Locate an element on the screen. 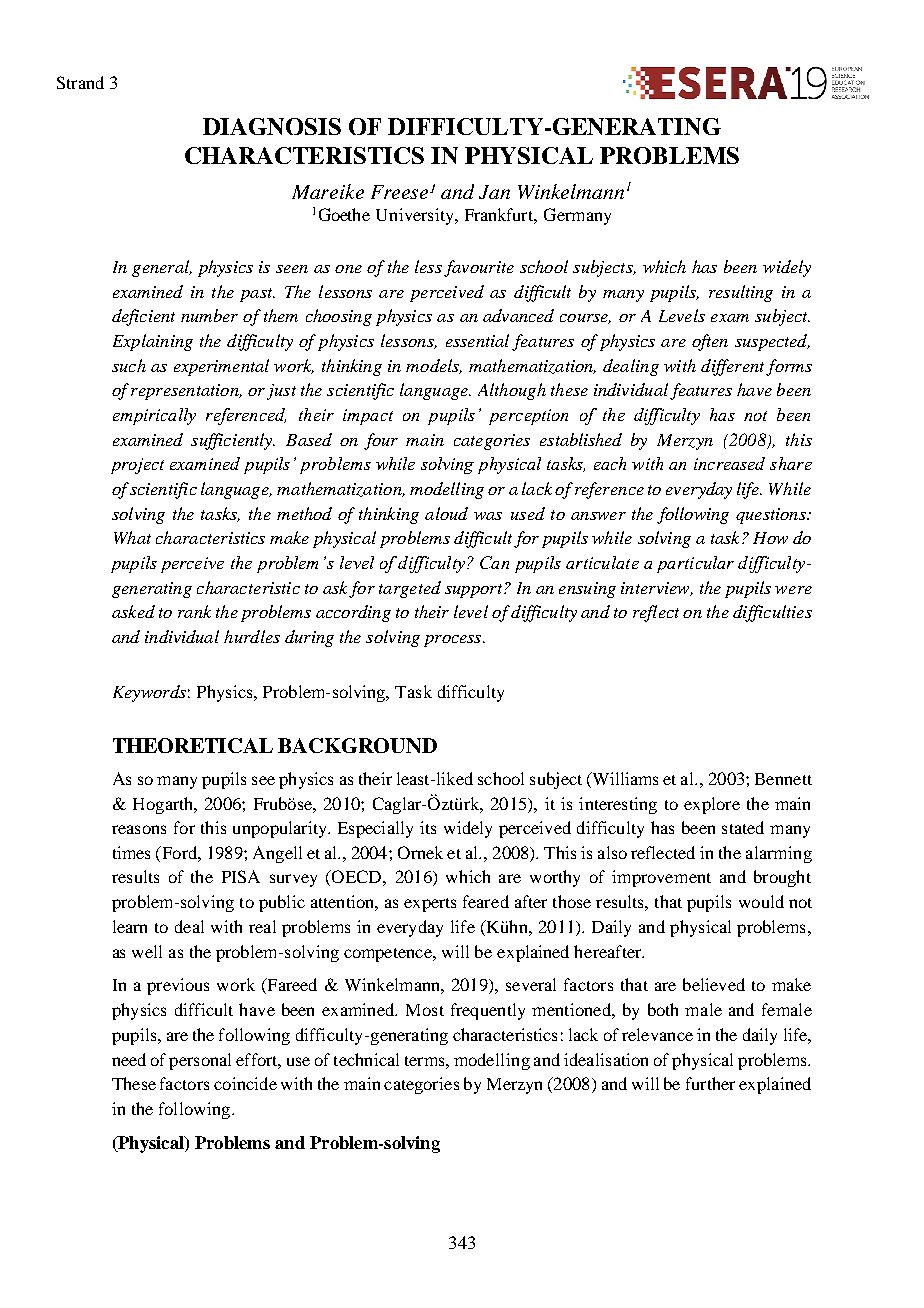 This screenshot has width=924, height=1308. targeted is located at coordinates (410, 589).
